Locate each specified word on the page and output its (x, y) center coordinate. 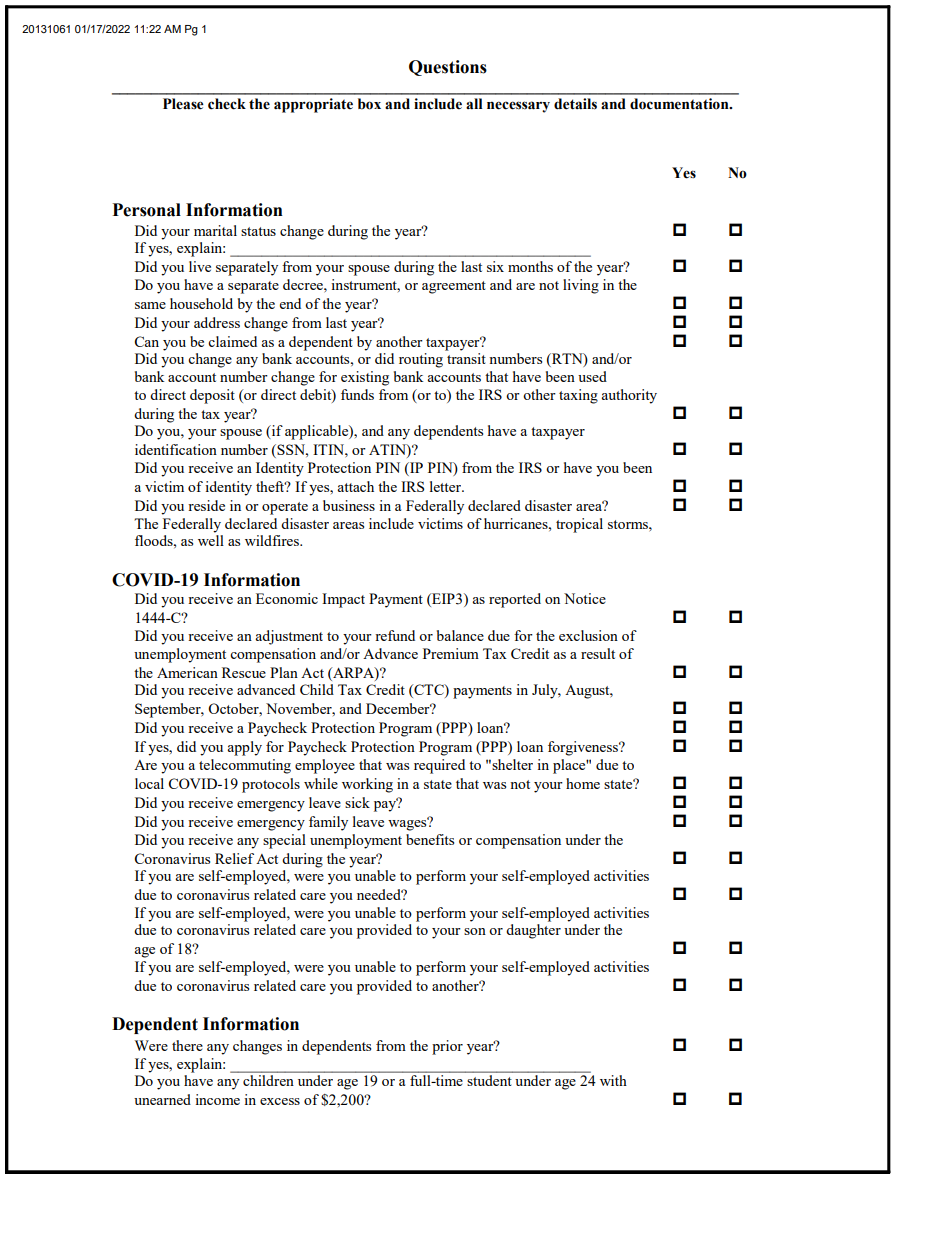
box (369, 104)
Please (183, 104)
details (575, 104)
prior (447, 1047)
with (613, 1080)
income (217, 1099)
